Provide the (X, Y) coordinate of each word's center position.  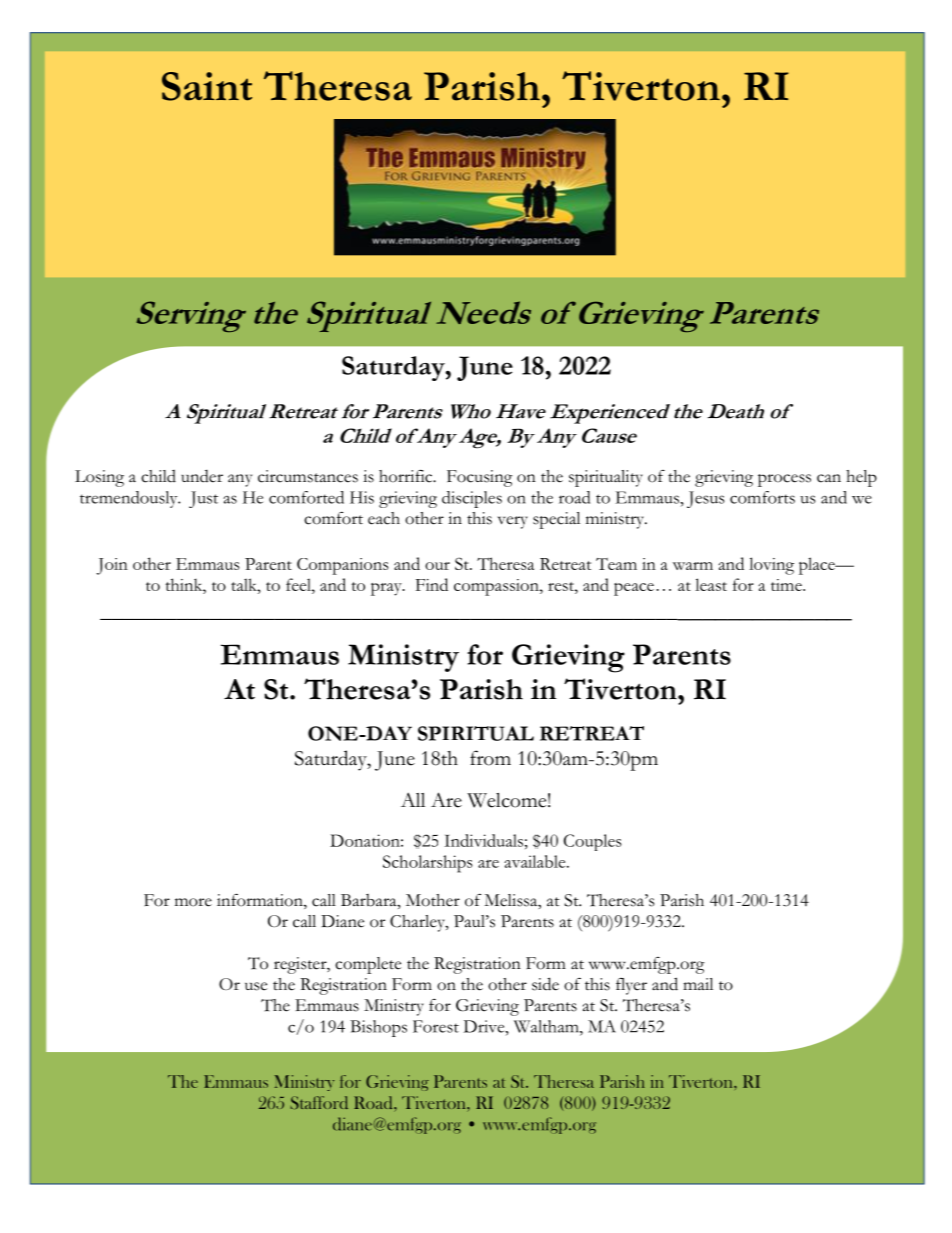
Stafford (319, 1102)
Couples (593, 842)
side (545, 984)
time (787, 585)
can (829, 478)
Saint (207, 86)
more (193, 902)
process (784, 480)
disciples (472, 499)
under (202, 476)
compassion (497, 587)
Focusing (480, 478)
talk (245, 584)
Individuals (483, 840)
